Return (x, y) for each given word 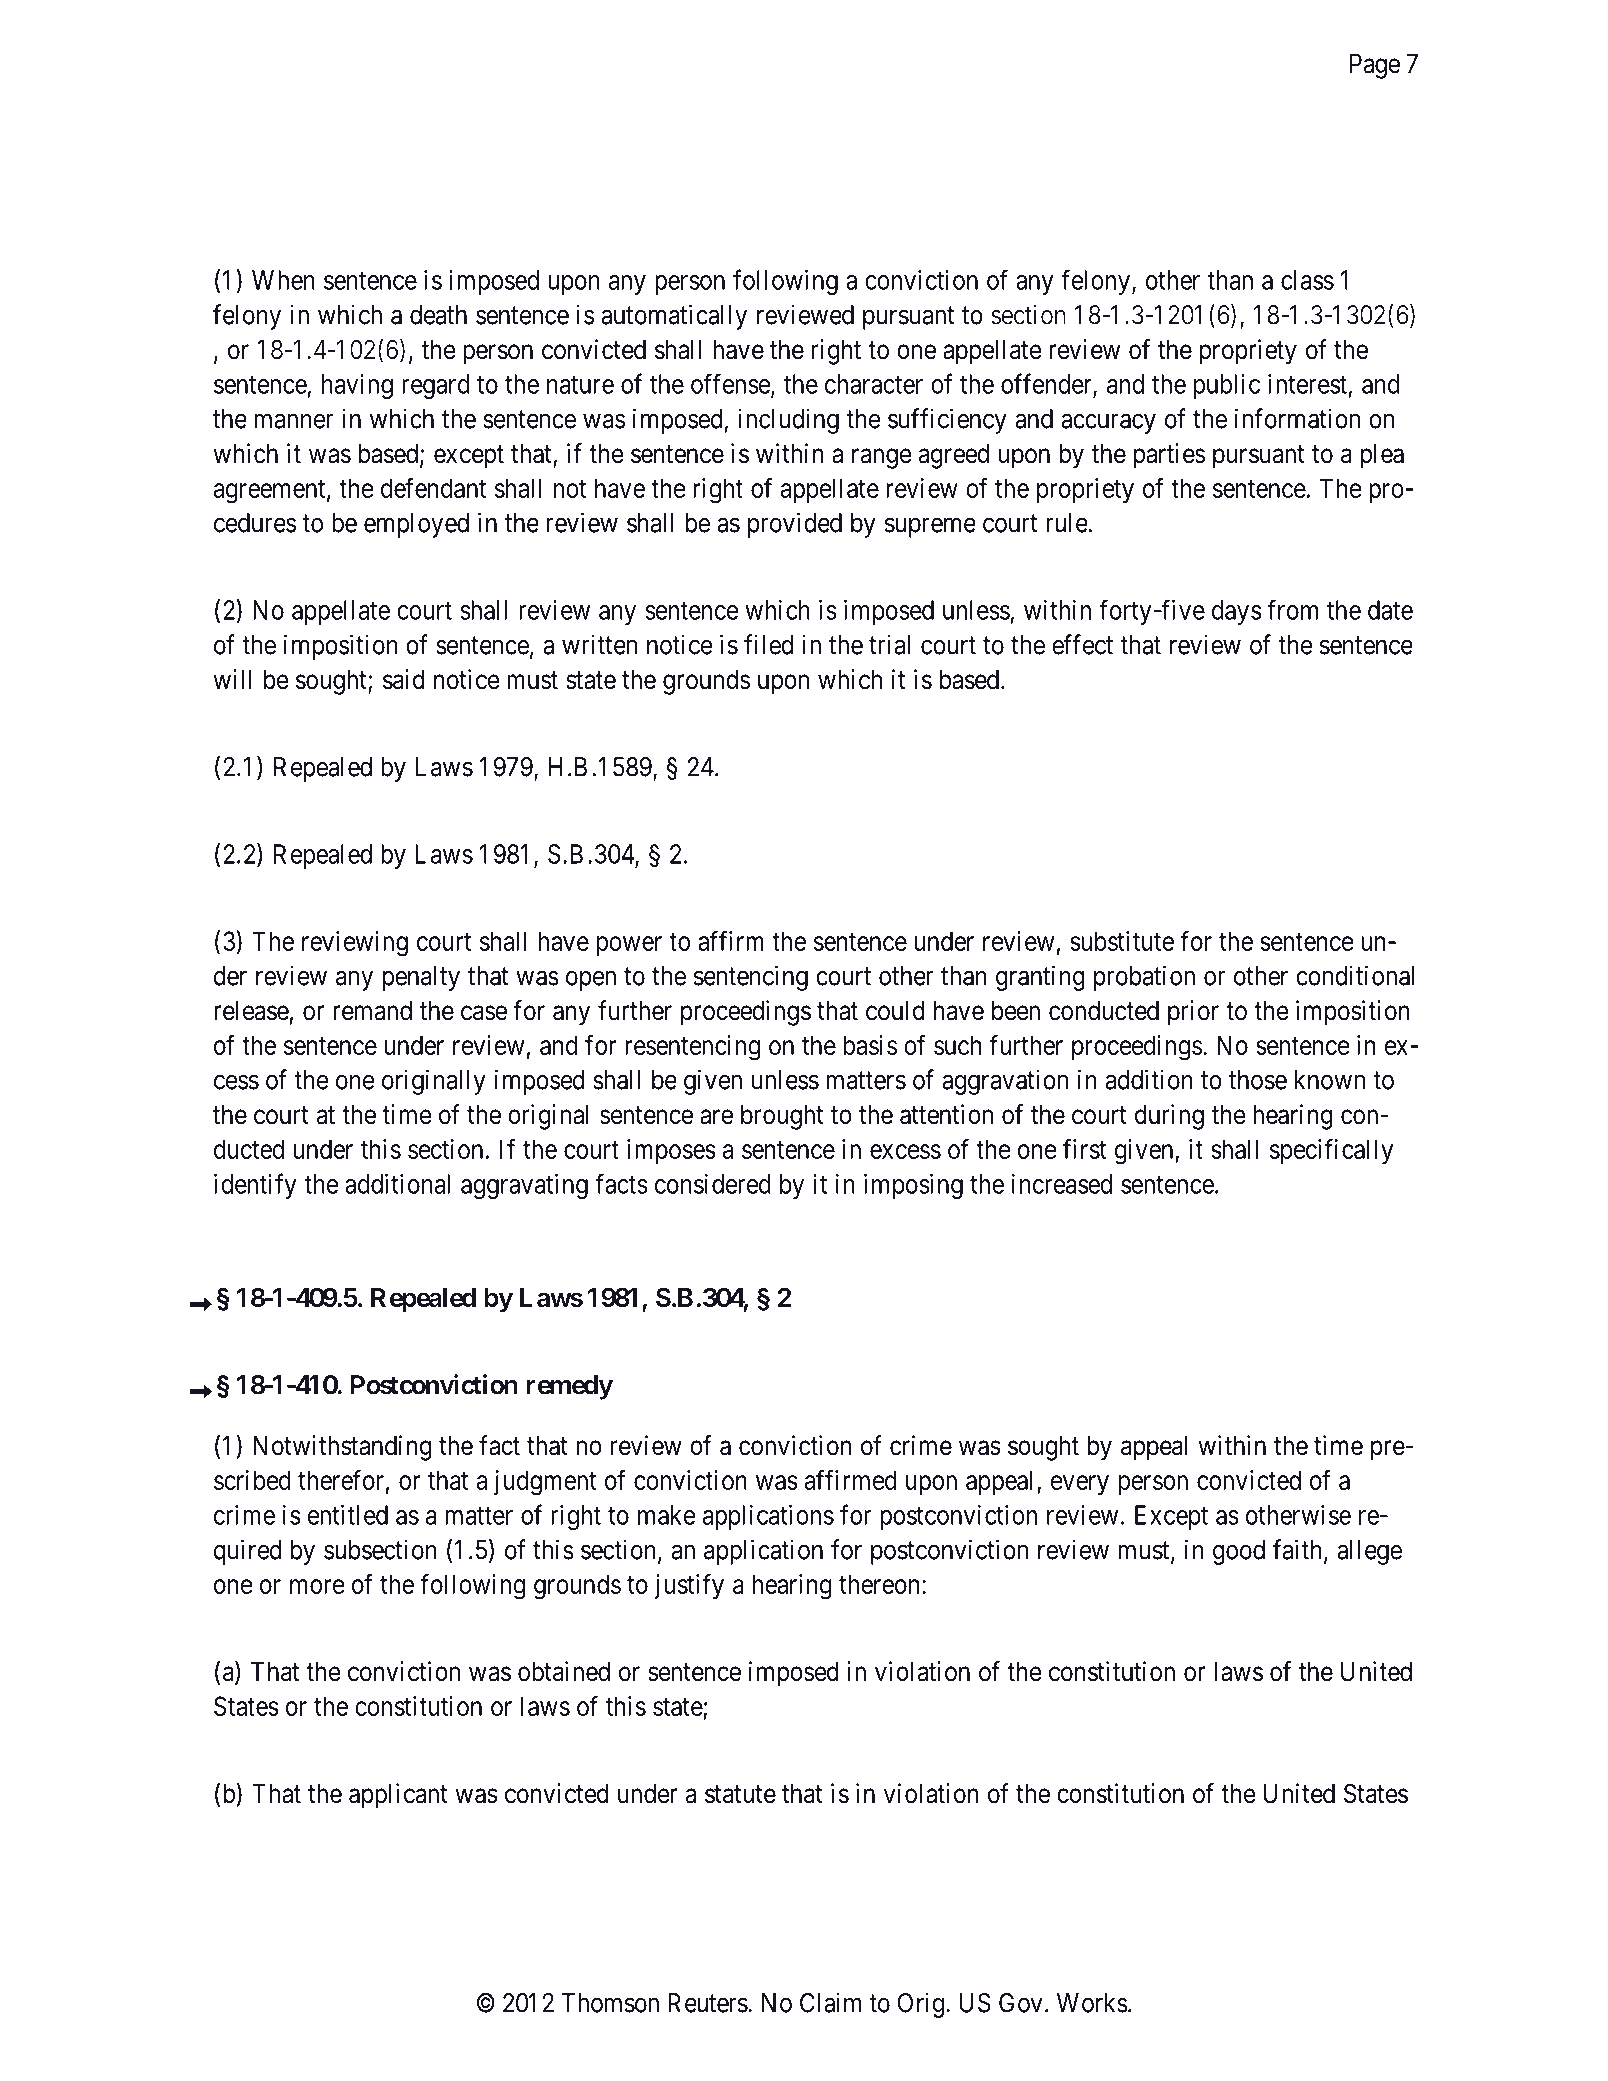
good (1239, 1552)
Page (1375, 66)
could (895, 1011)
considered (713, 1184)
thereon (879, 1584)
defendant (433, 487)
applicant (398, 1796)
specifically (1331, 1151)
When (283, 280)
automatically (674, 317)
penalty (421, 978)
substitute (1122, 941)
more (317, 1586)
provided (795, 525)
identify (255, 1186)
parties (1169, 456)
